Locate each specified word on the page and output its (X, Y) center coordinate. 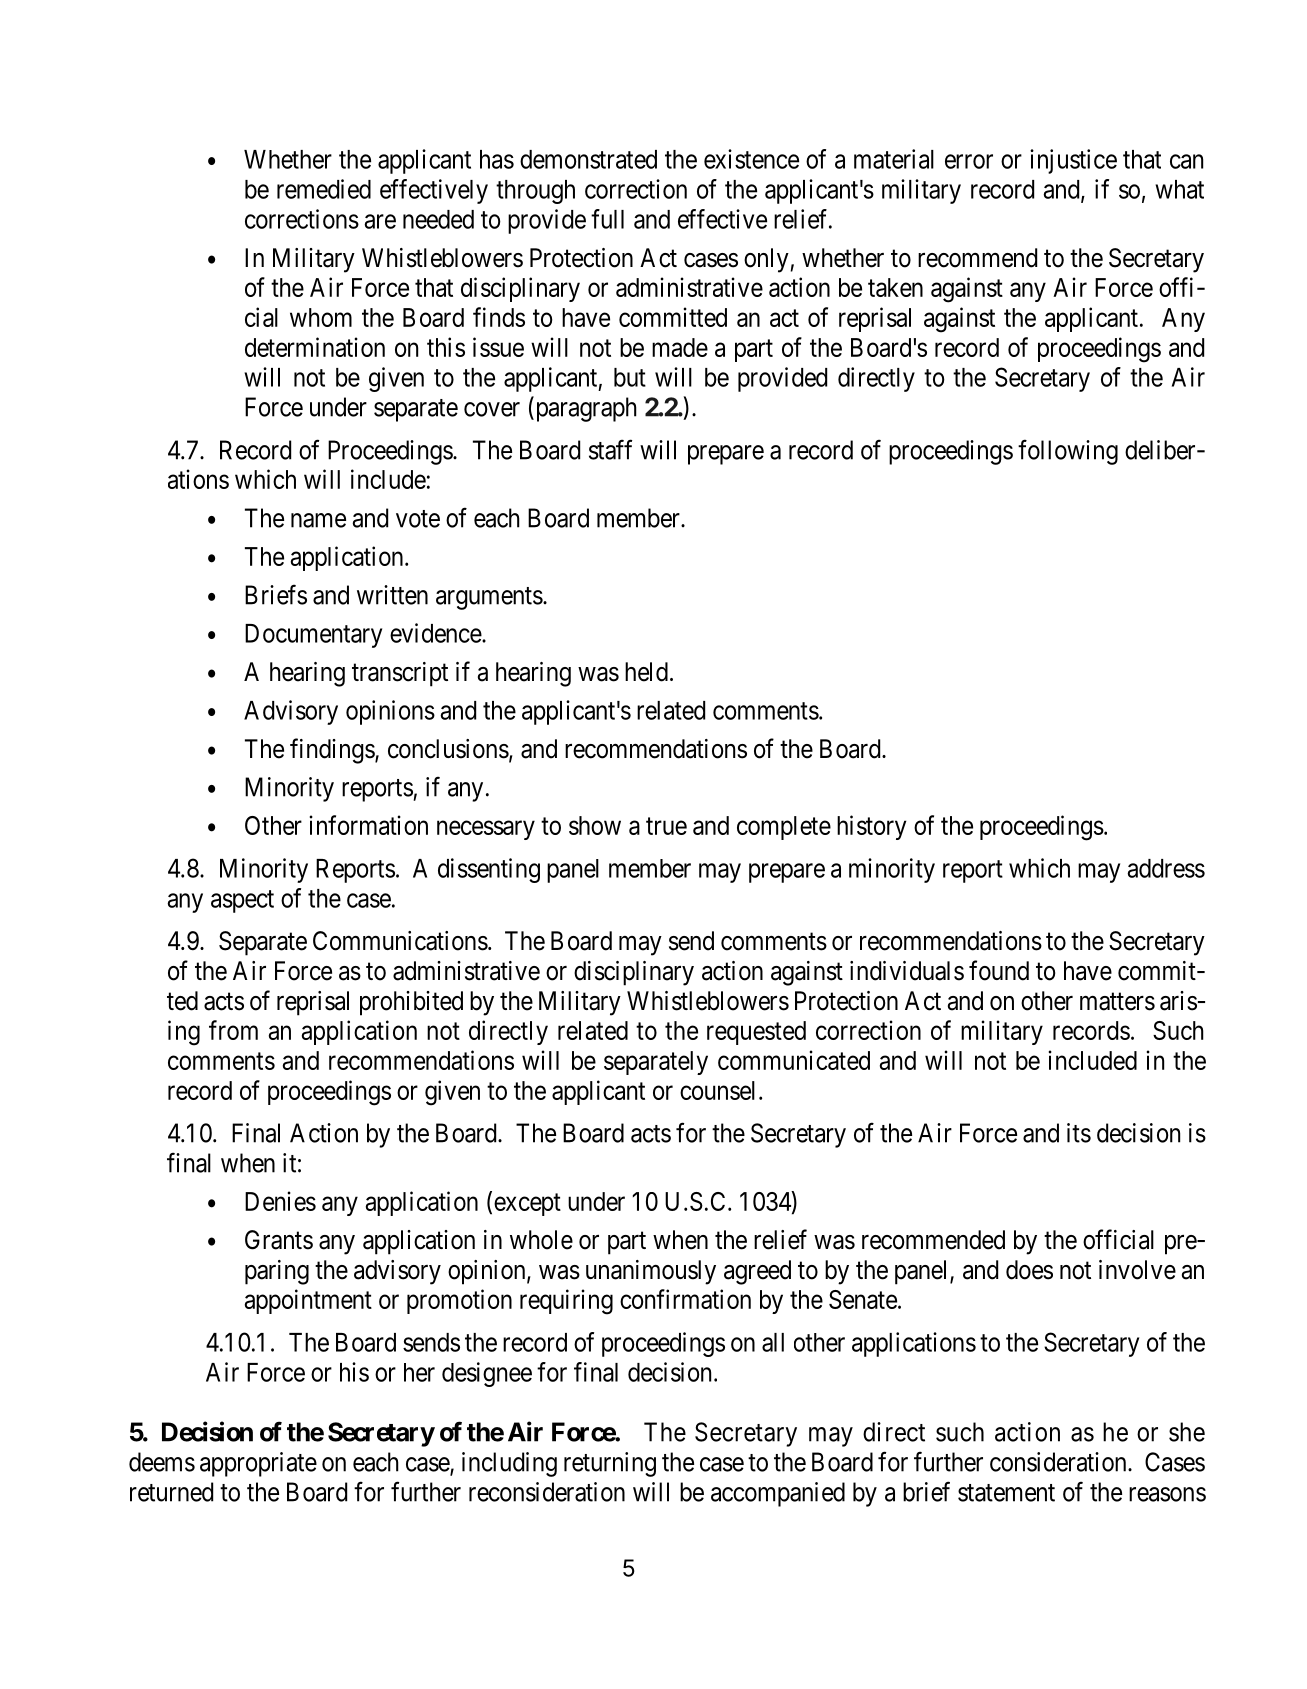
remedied (324, 189)
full (607, 219)
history (871, 827)
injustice (1073, 161)
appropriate (258, 1464)
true (666, 826)
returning (610, 1464)
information (369, 825)
